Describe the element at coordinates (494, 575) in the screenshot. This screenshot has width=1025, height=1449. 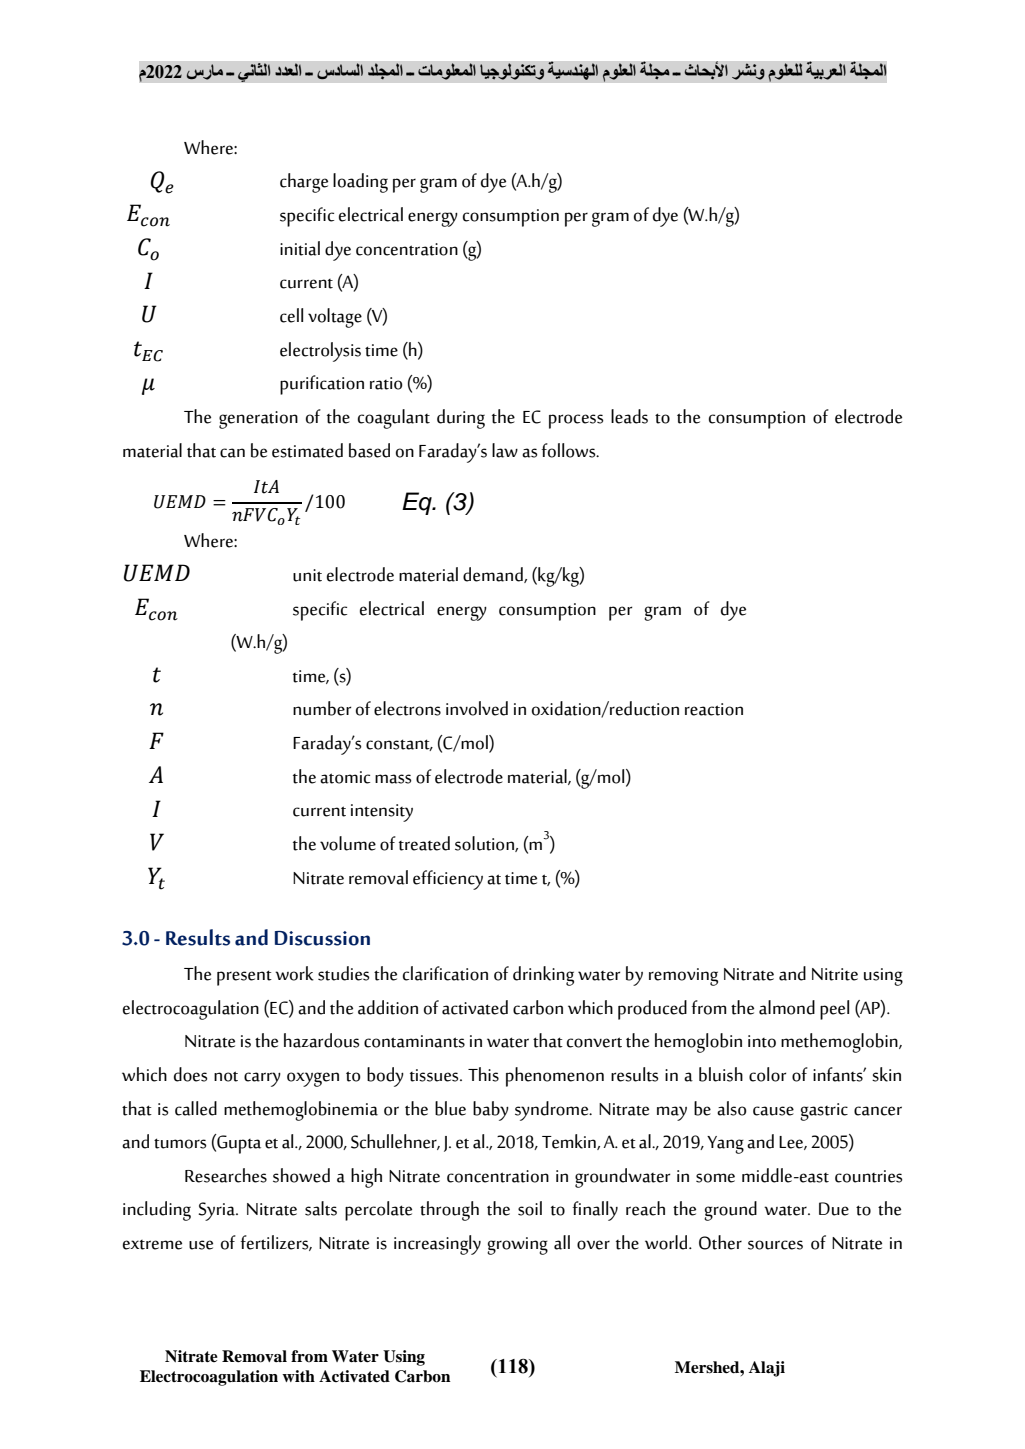
I see `demand` at that location.
